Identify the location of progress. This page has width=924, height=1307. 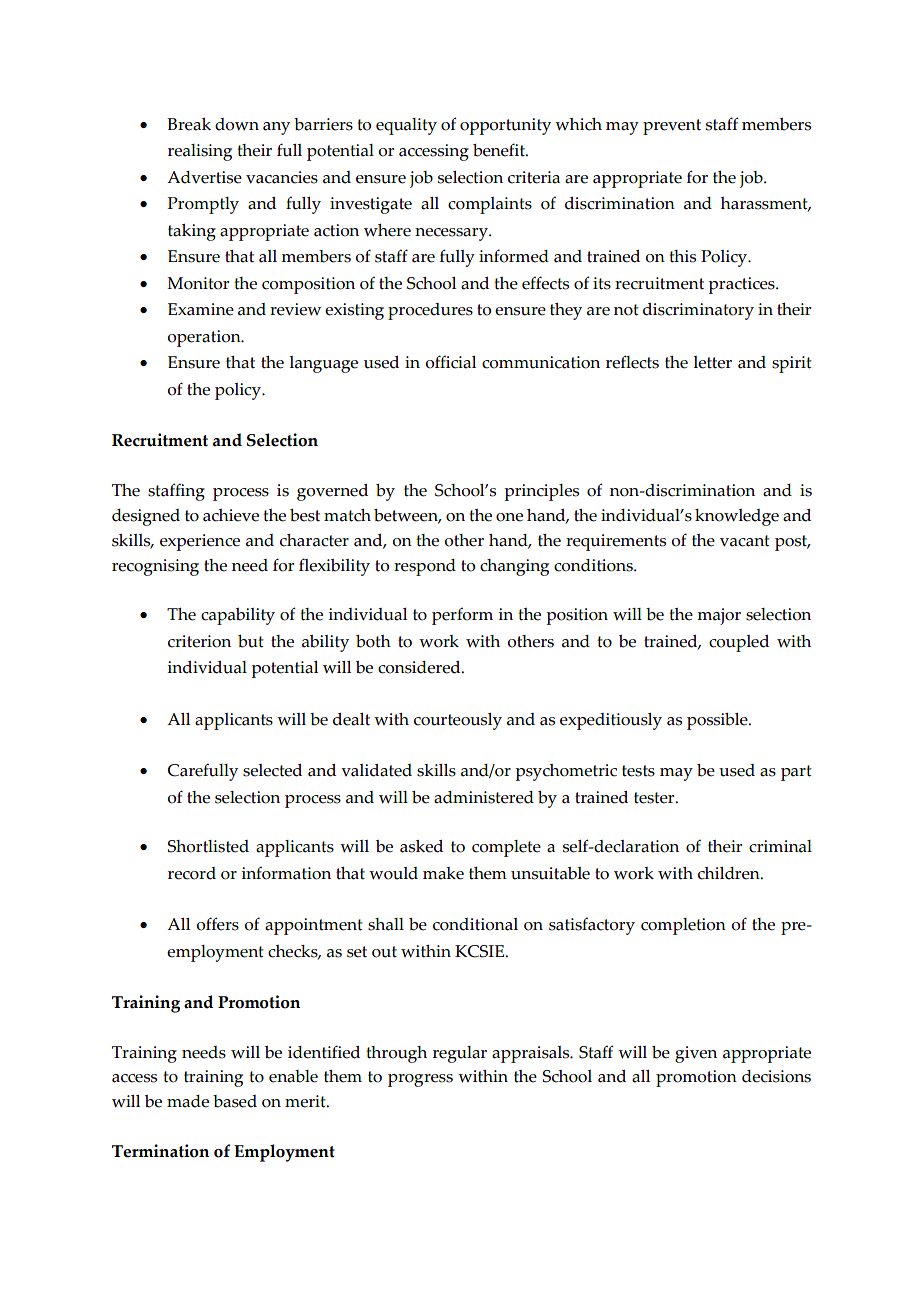
(420, 1080).
